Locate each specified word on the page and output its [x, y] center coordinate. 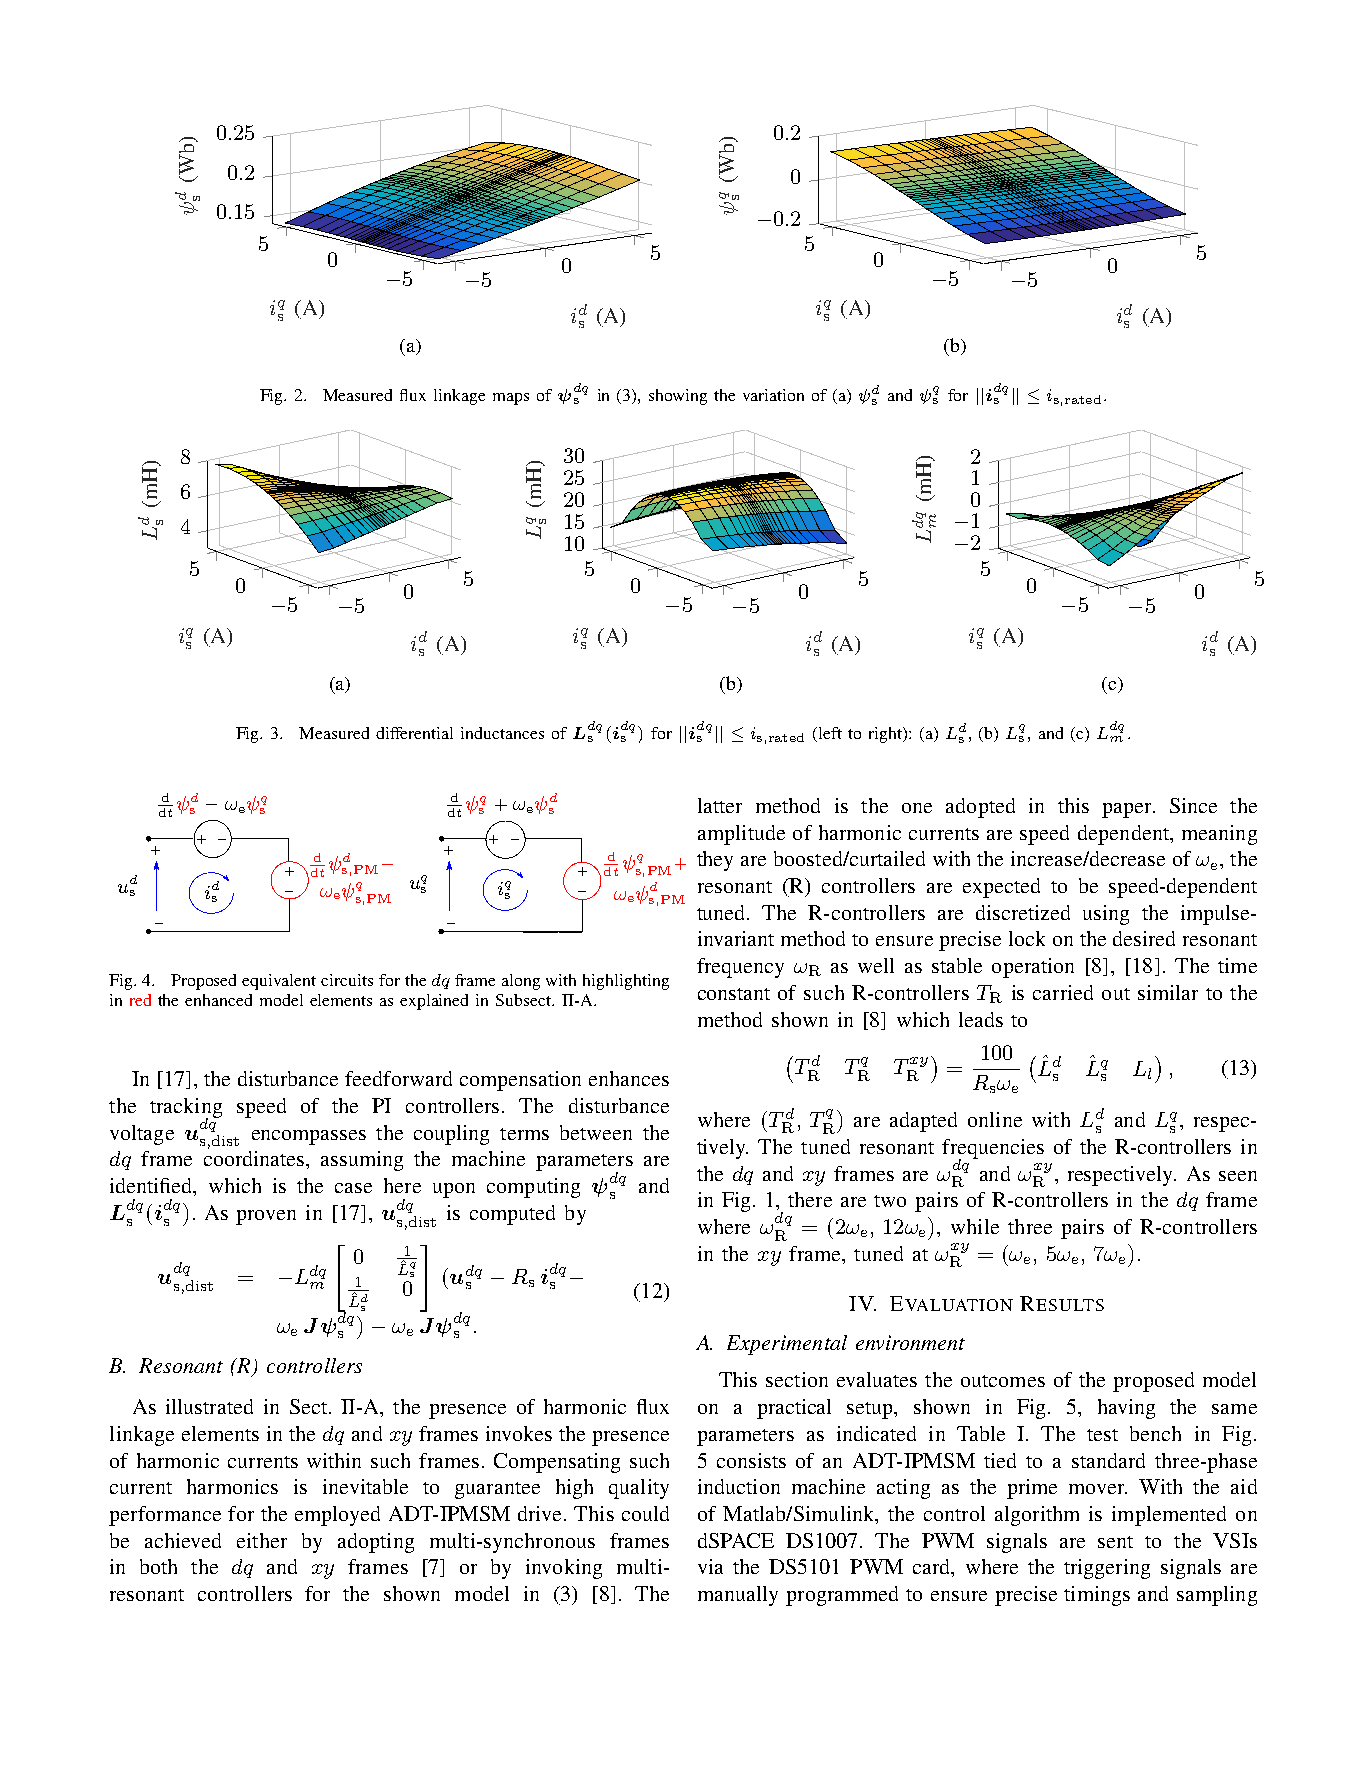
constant [734, 994]
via [710, 1566]
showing [678, 397]
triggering [1107, 1569]
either [262, 1540]
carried [1063, 992]
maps [511, 399]
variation [773, 395]
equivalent [279, 982]
